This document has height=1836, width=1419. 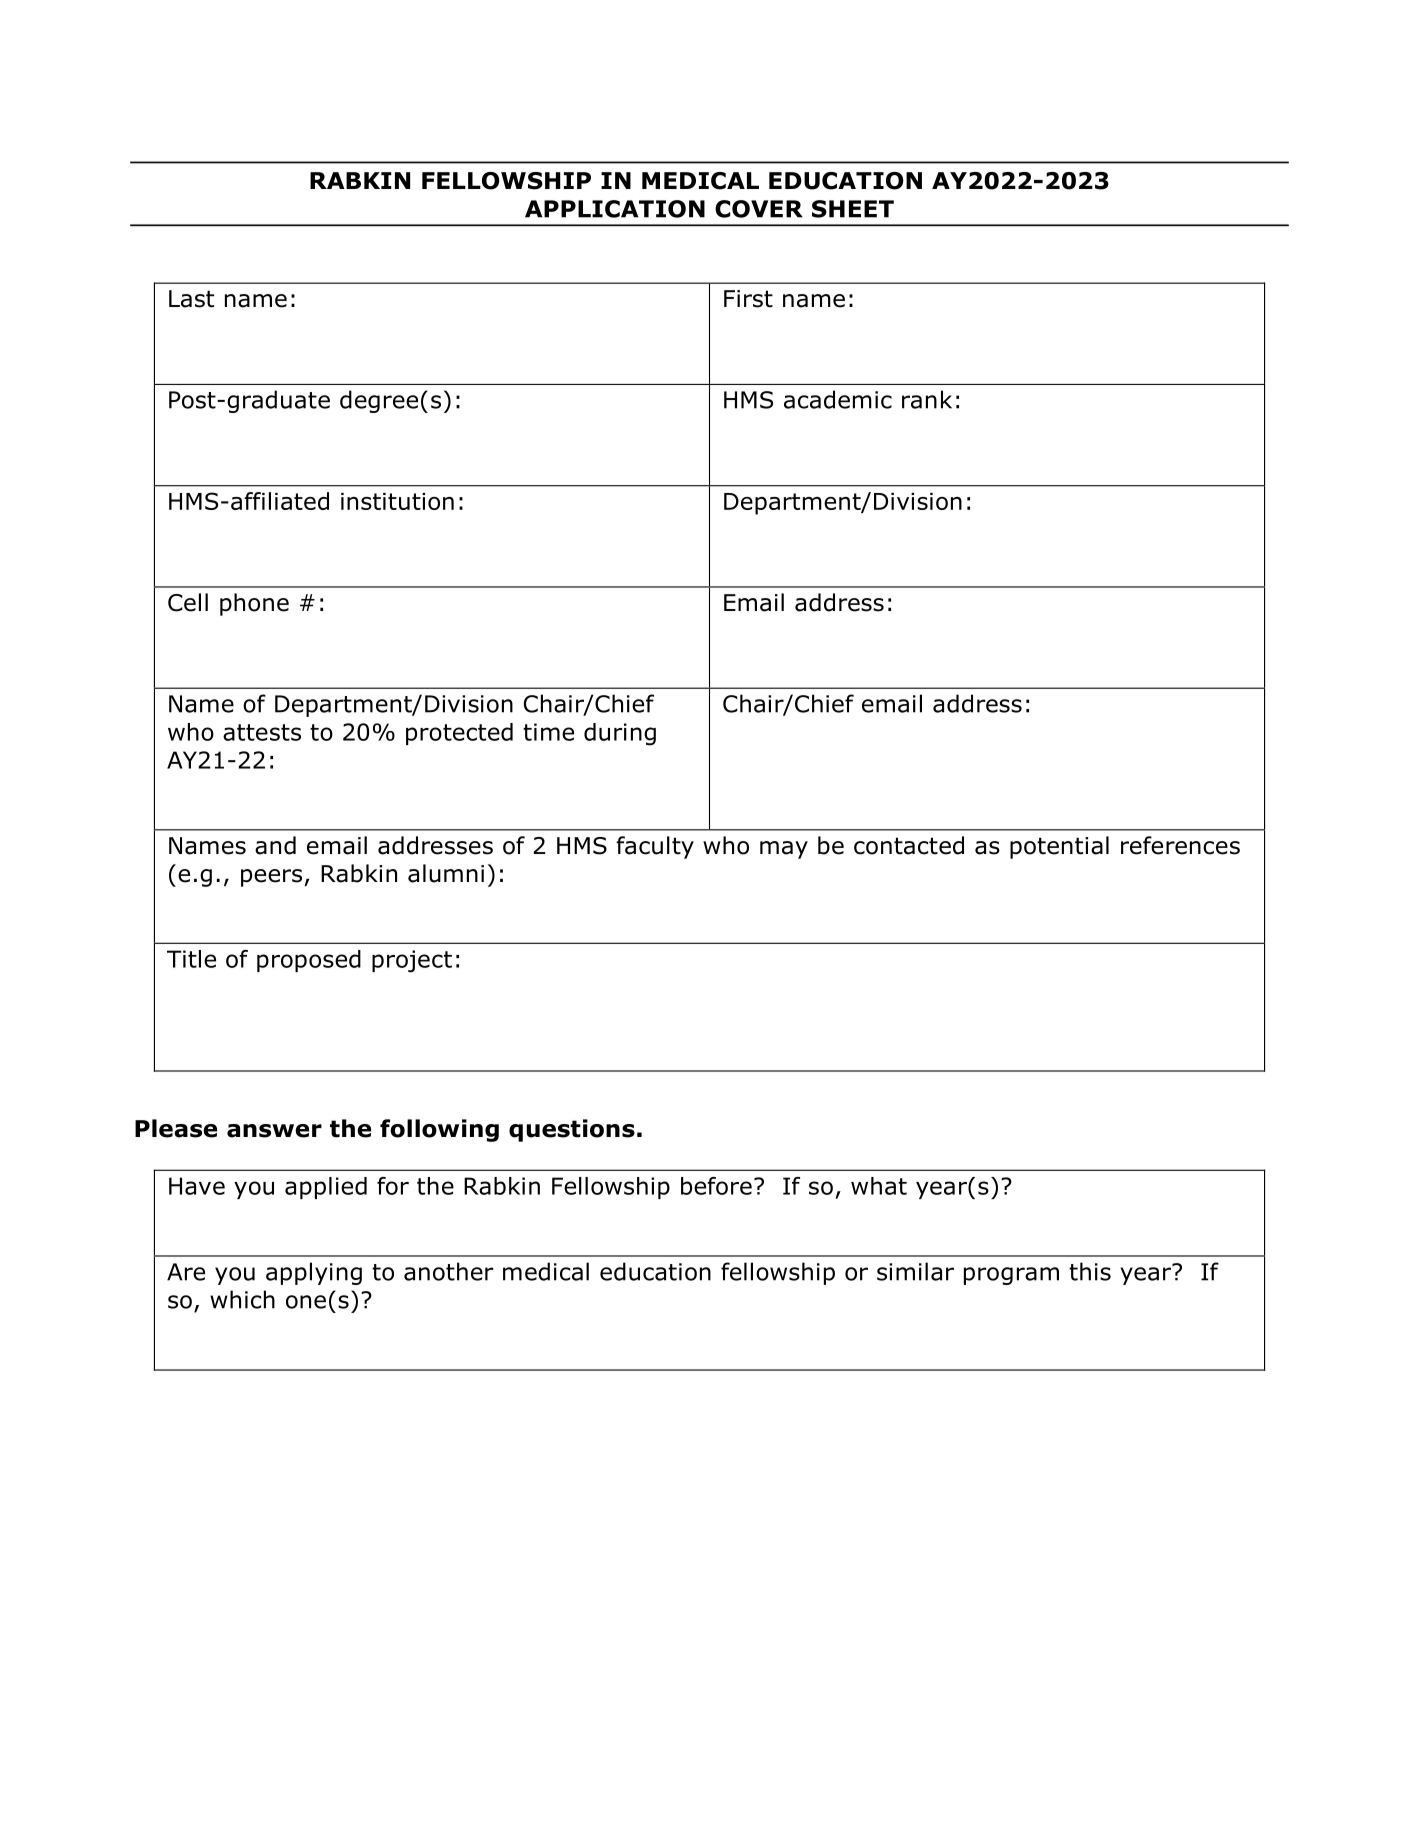 What do you see at coordinates (716, 1186) in the document?
I see `before` at bounding box center [716, 1186].
